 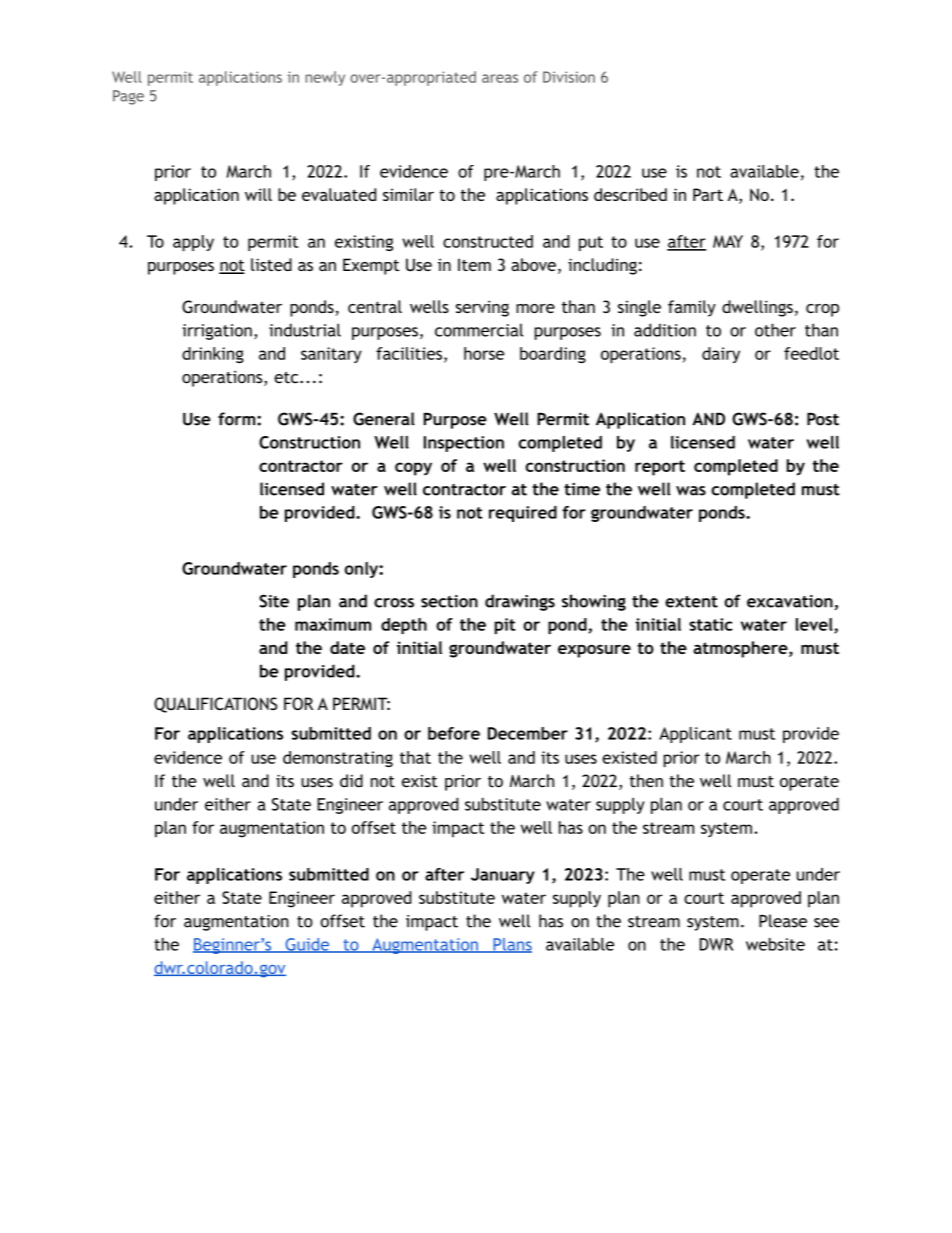 I want to click on was, so click(x=691, y=491).
